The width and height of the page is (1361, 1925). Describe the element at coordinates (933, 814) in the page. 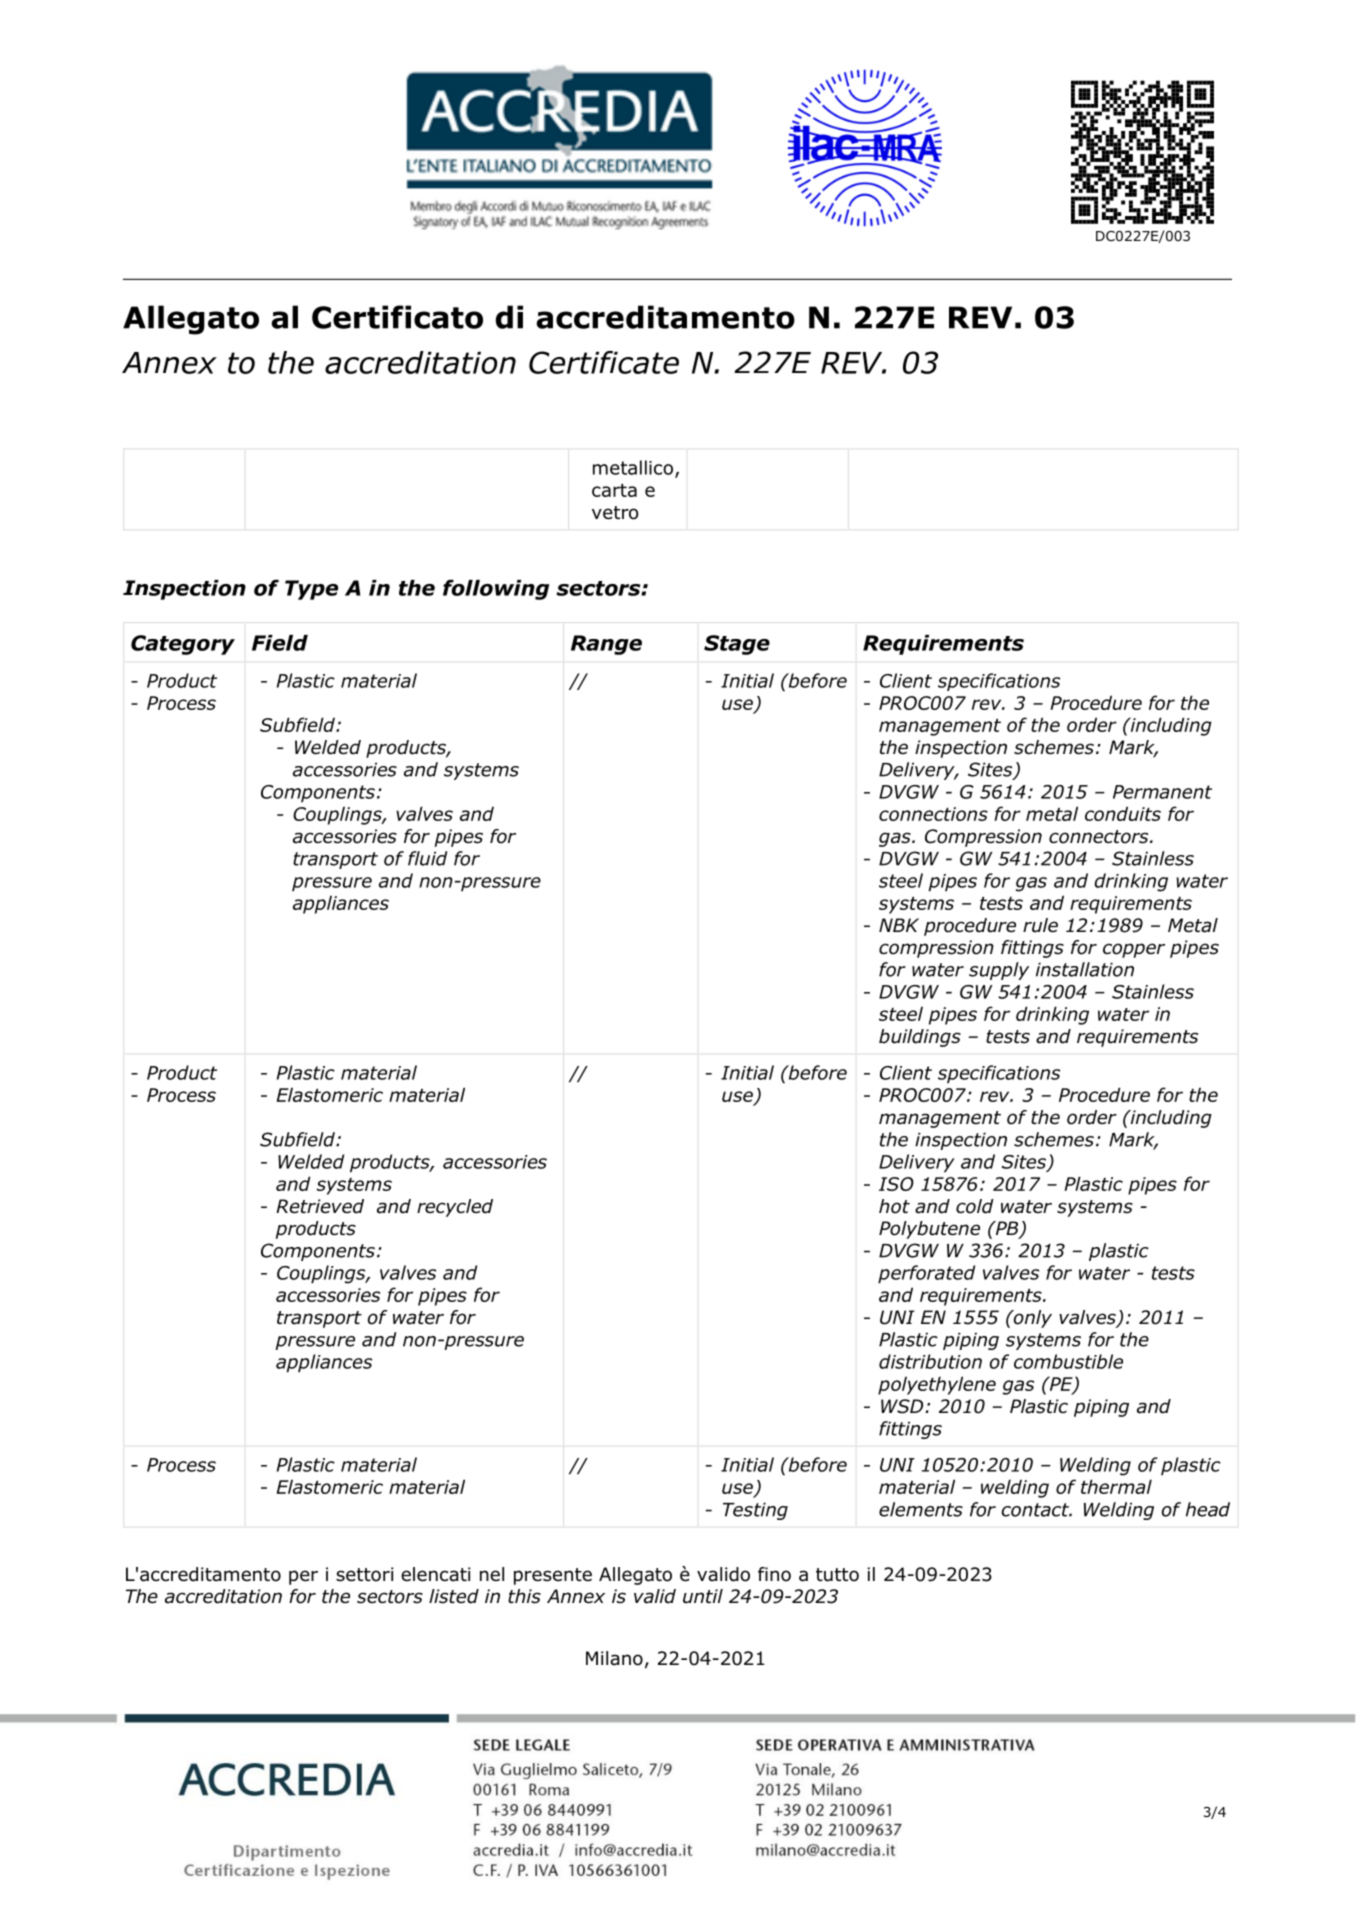

I see `connections` at that location.
